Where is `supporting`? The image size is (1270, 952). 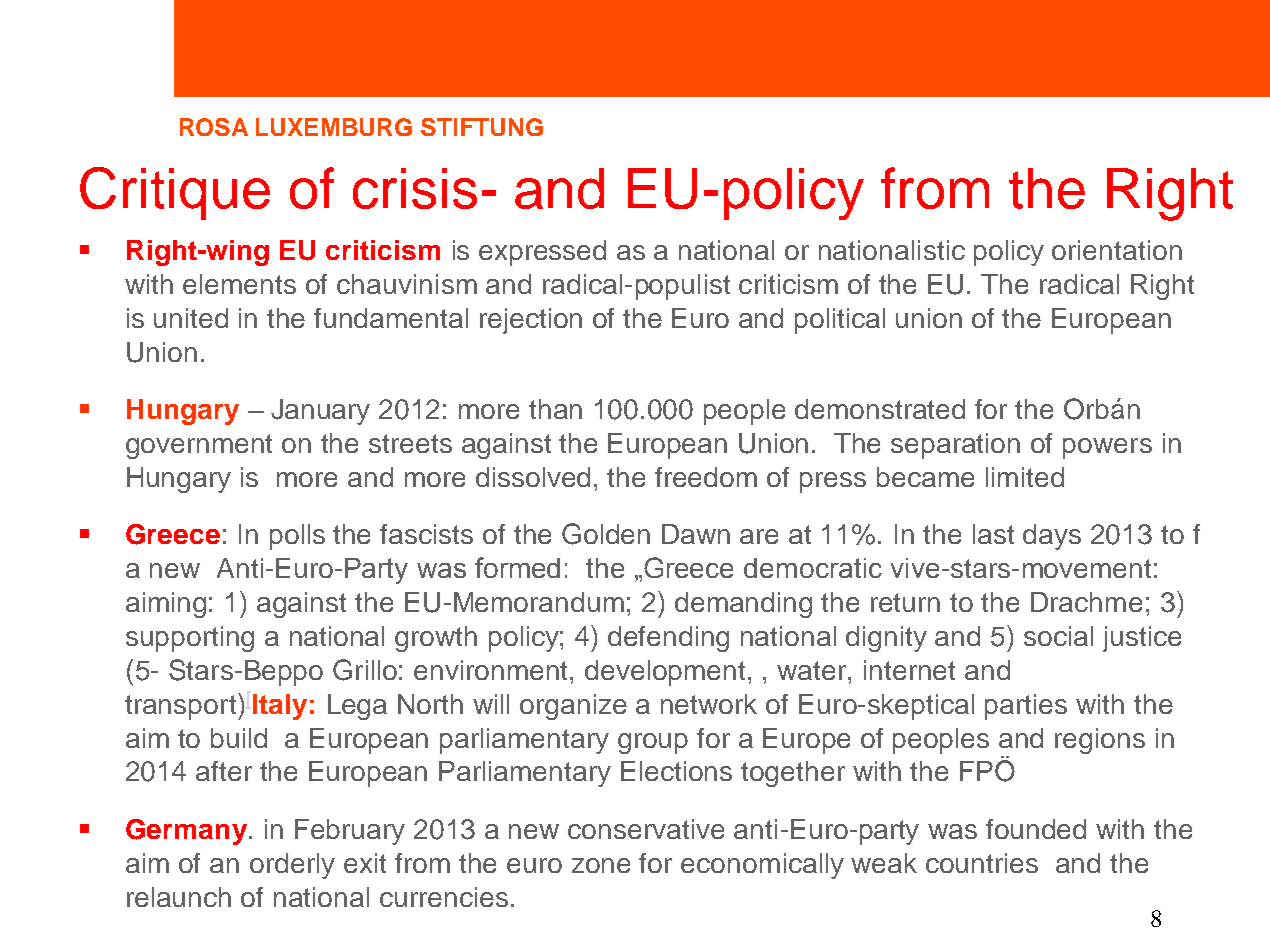 supporting is located at coordinates (190, 639).
